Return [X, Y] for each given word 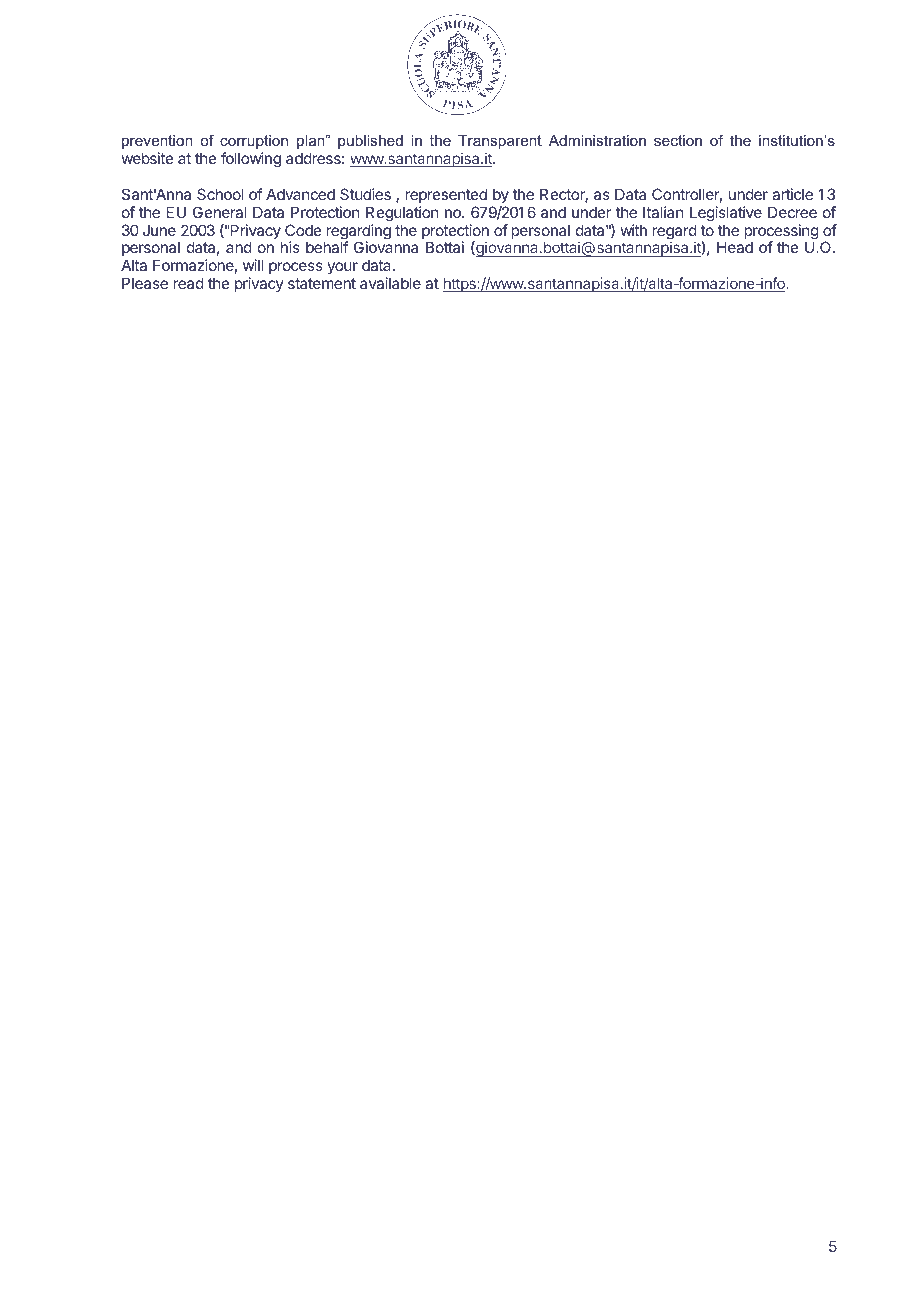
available [390, 283]
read [188, 283]
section [678, 140]
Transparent [500, 142]
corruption [254, 142]
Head [735, 247]
